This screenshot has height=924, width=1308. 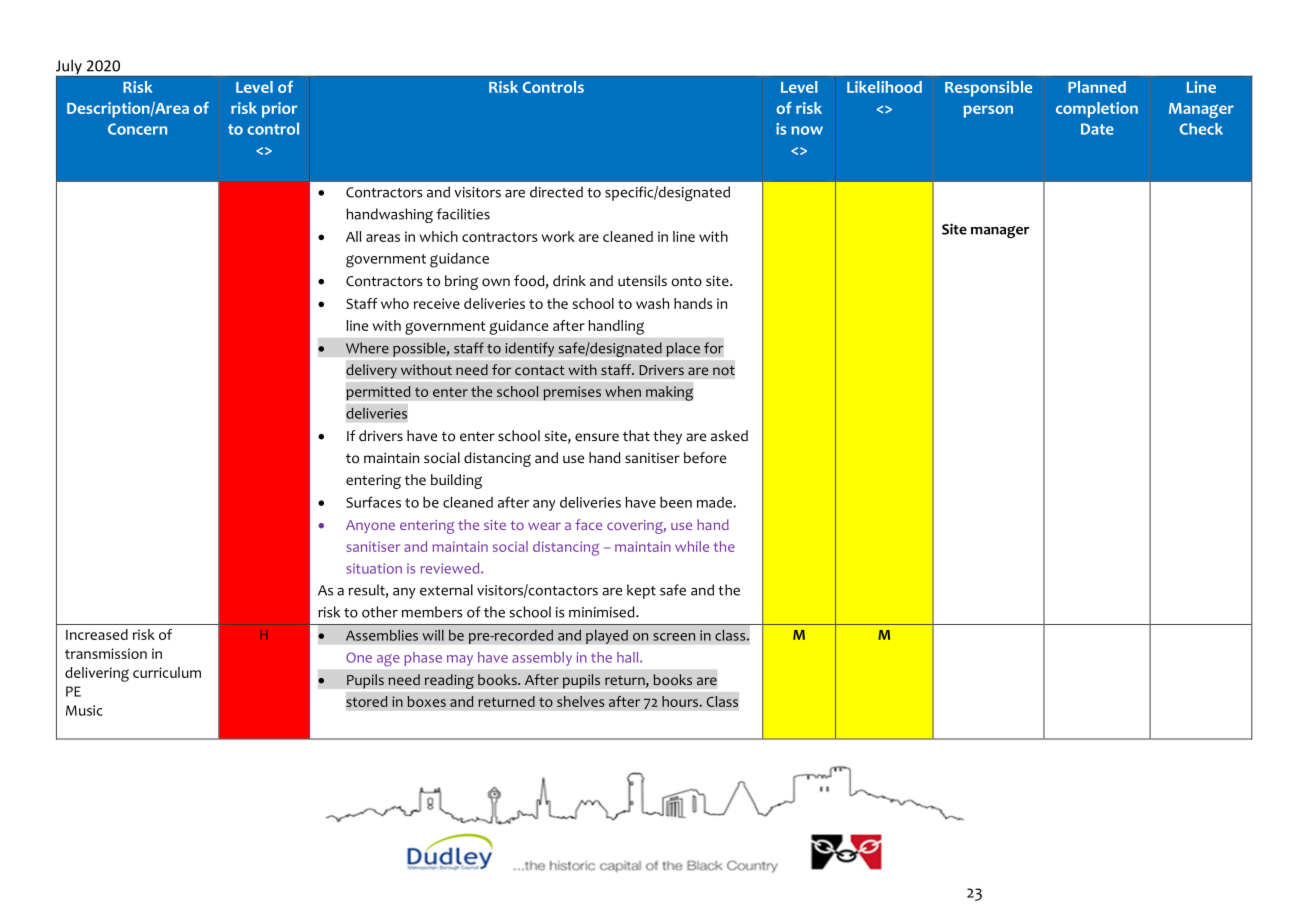 What do you see at coordinates (167, 672) in the screenshot?
I see `curriculum` at bounding box center [167, 672].
